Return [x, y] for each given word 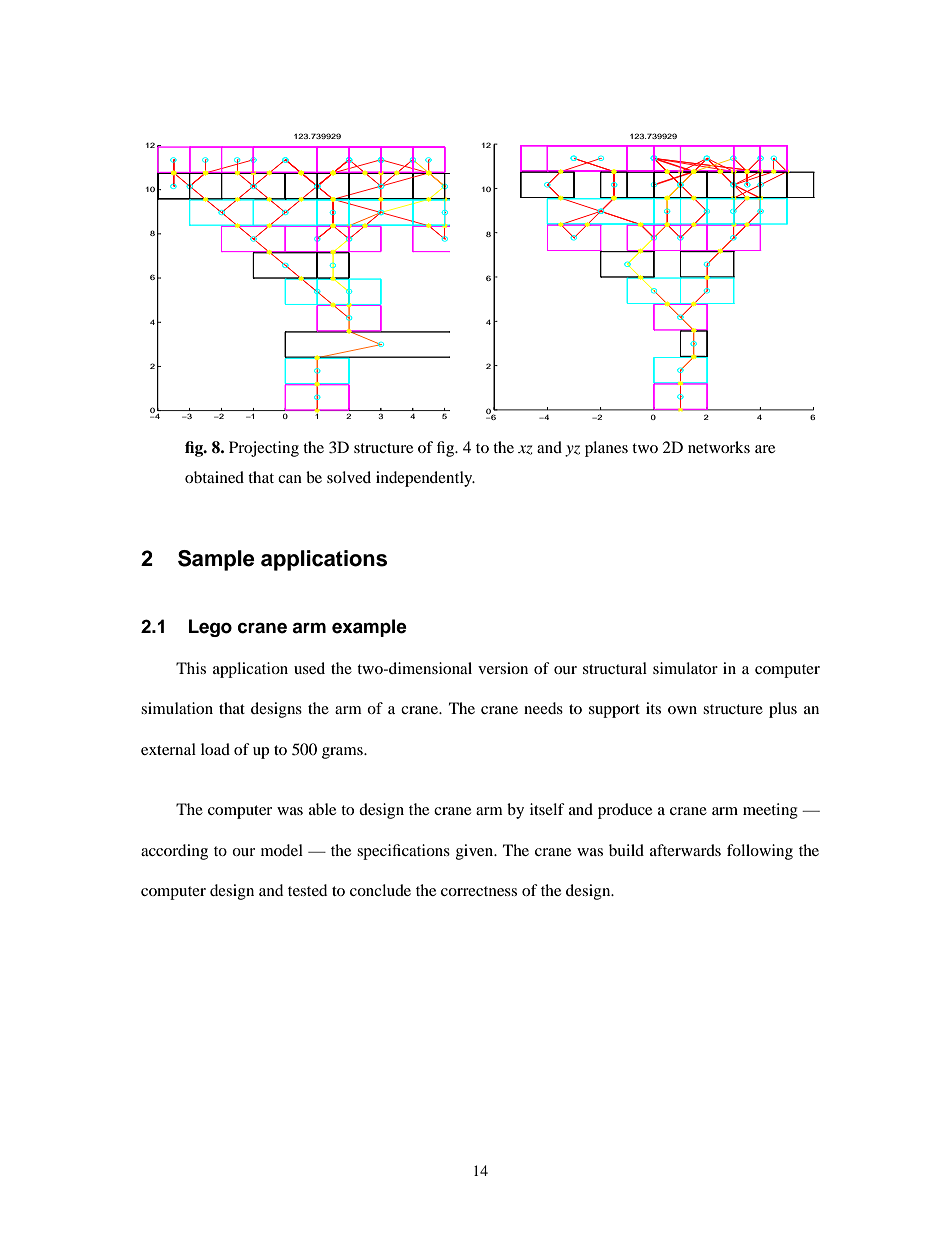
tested [307, 890]
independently [425, 479]
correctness [479, 891]
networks [719, 447]
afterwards [685, 850]
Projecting [264, 449]
